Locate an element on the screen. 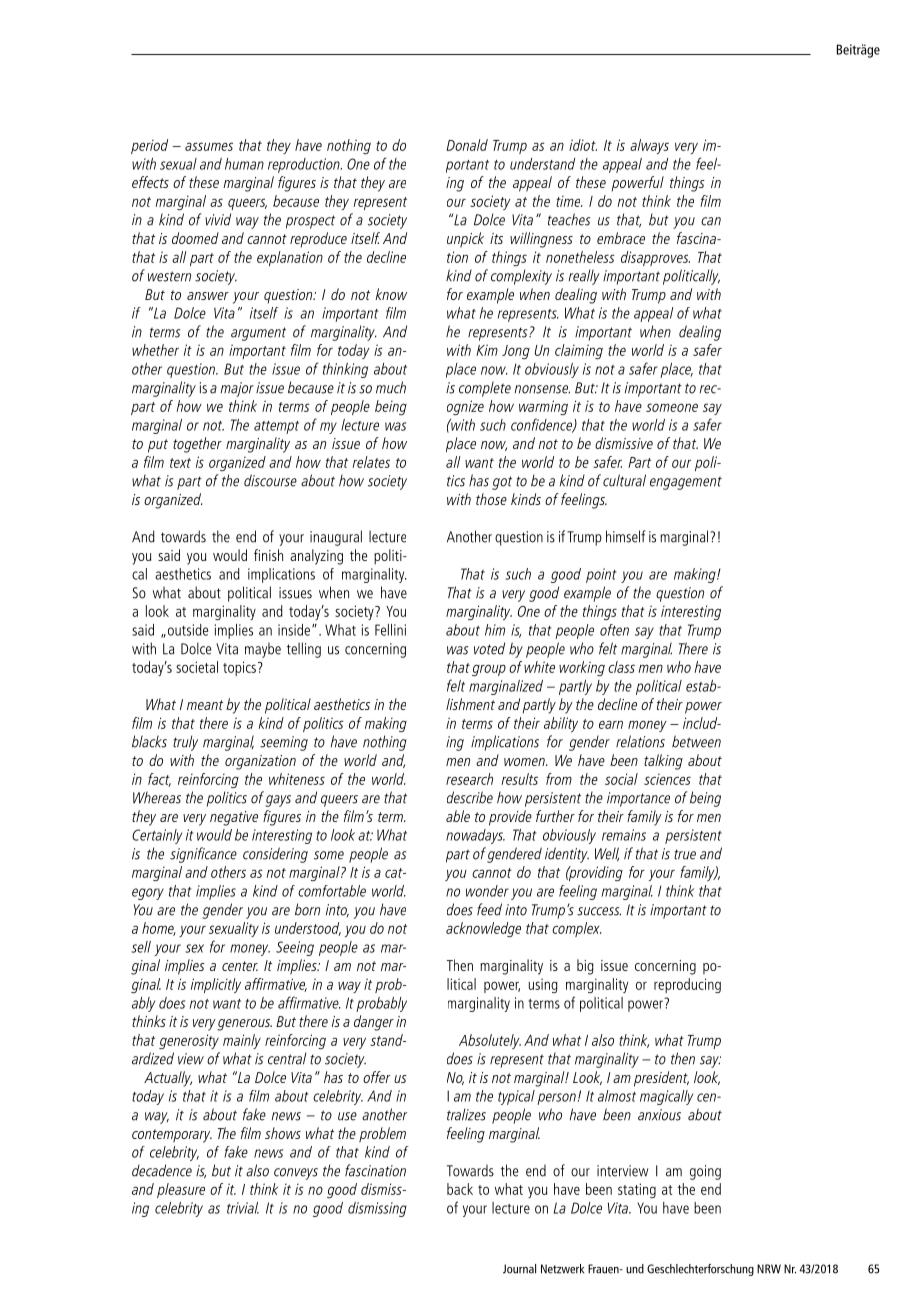 The image size is (924, 1308). Donald is located at coordinates (467, 145).
